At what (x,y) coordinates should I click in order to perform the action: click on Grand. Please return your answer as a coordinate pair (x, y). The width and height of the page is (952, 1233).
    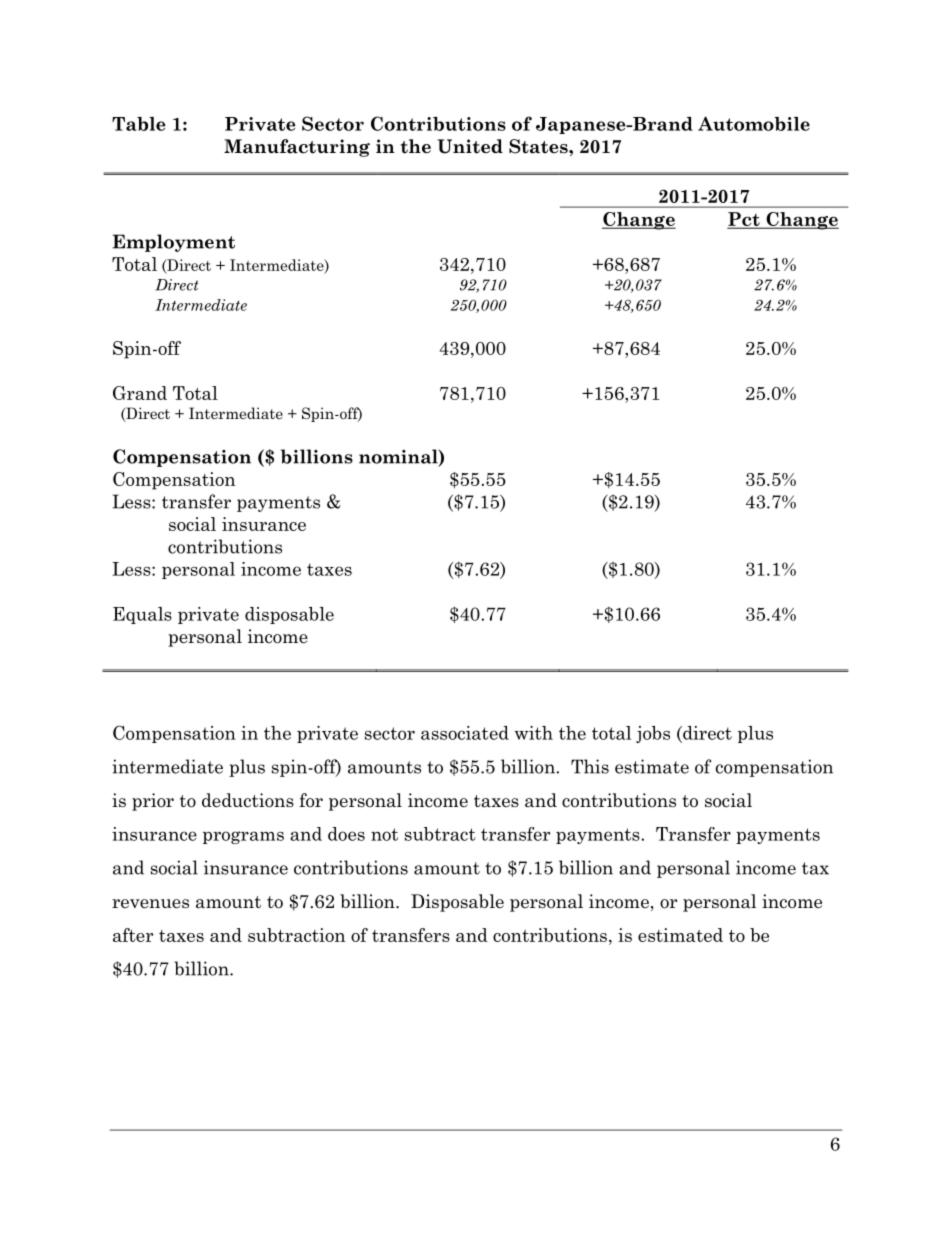
    Looking at the image, I should click on (140, 393).
